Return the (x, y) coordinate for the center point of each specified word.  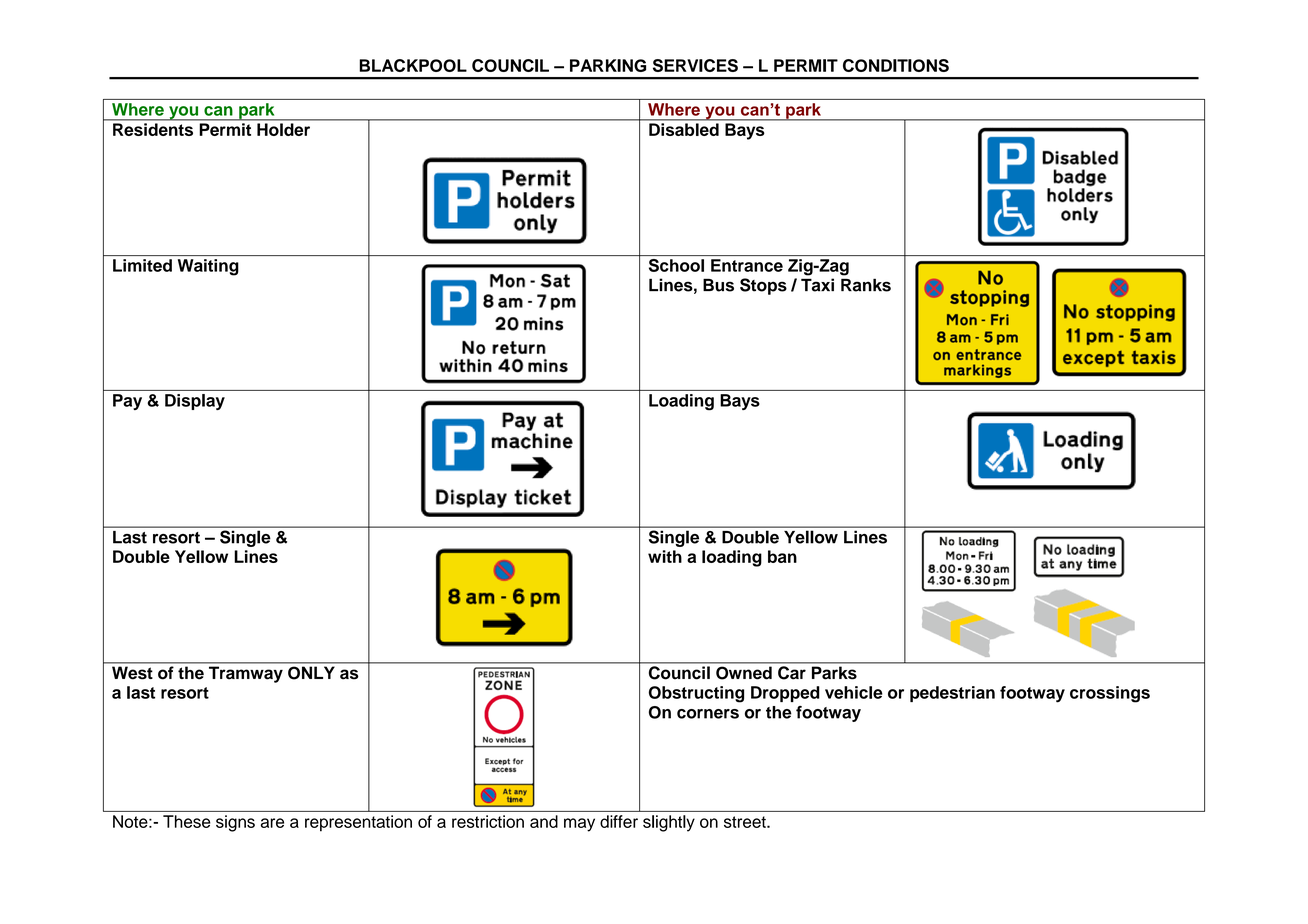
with (665, 556)
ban (782, 556)
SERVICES (695, 65)
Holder (283, 129)
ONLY (311, 673)
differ (619, 821)
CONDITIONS (896, 65)
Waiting (208, 267)
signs (235, 823)
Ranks (866, 285)
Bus (718, 285)
